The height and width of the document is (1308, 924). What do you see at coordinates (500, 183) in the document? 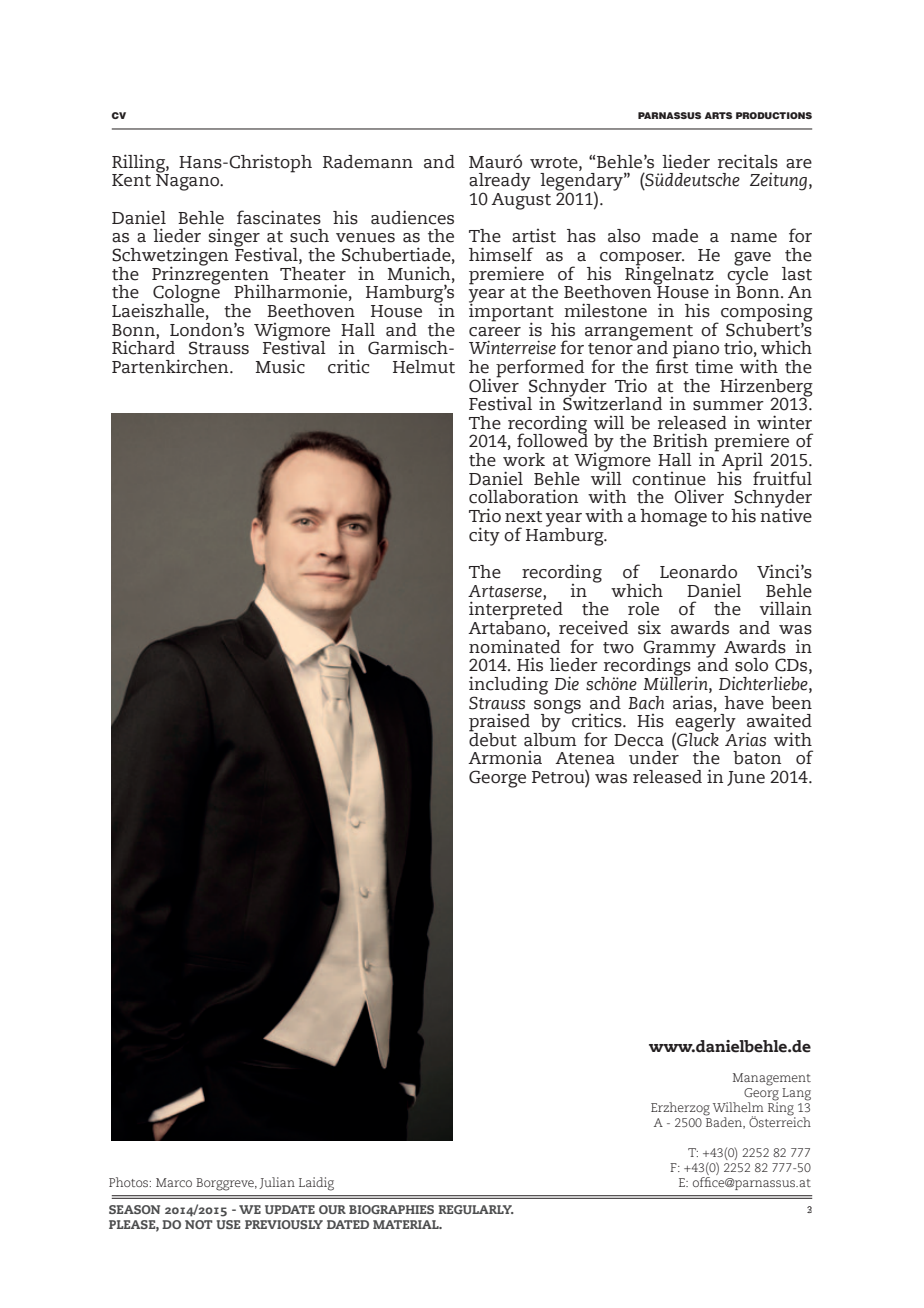
I see `already` at bounding box center [500, 183].
